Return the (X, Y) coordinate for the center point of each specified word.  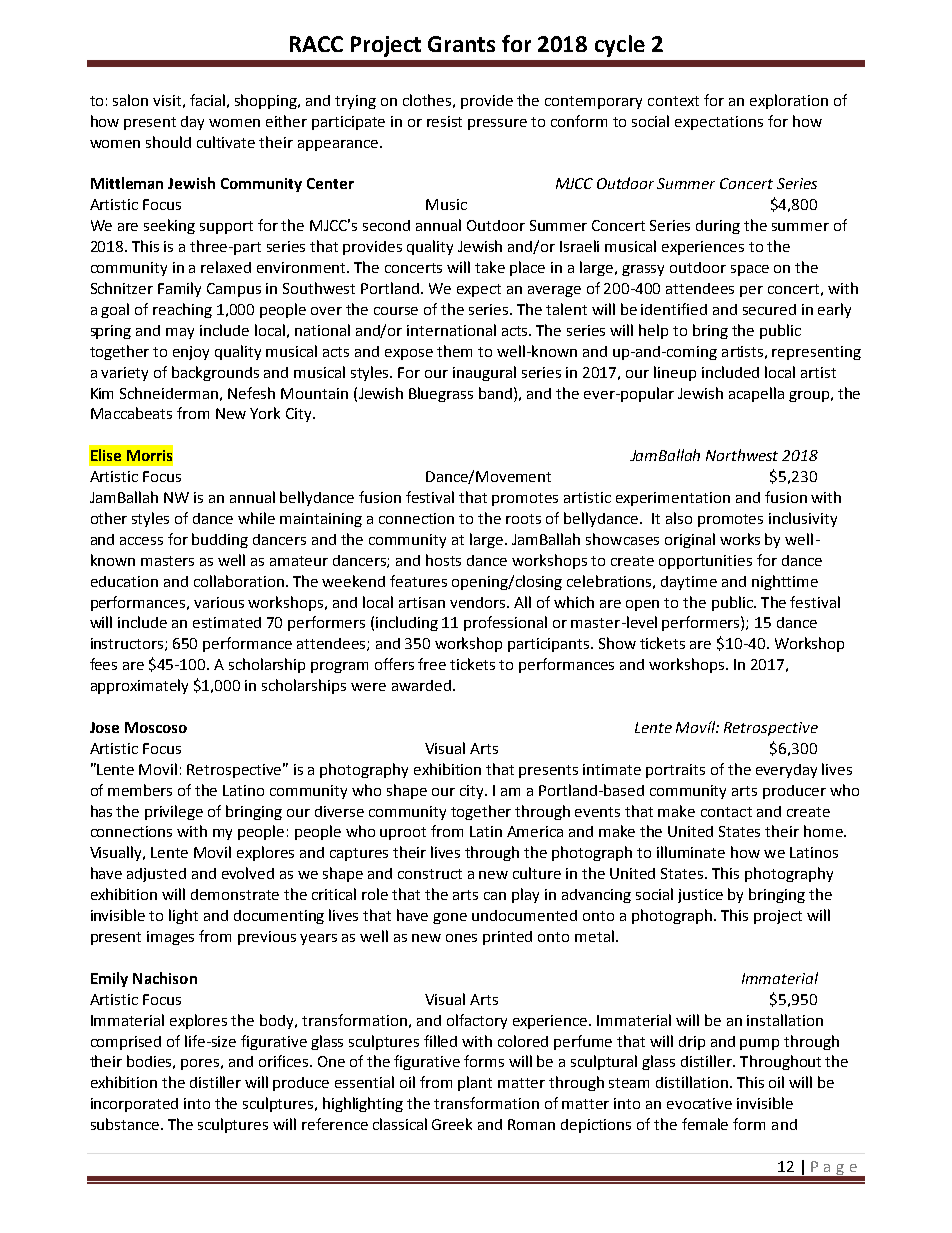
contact (726, 812)
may (180, 333)
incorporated (134, 1105)
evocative (699, 1103)
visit (167, 100)
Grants (461, 44)
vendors (479, 602)
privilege (174, 812)
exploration (789, 101)
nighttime (785, 582)
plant (475, 1083)
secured (769, 309)
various (219, 602)
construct (430, 874)
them (454, 351)
